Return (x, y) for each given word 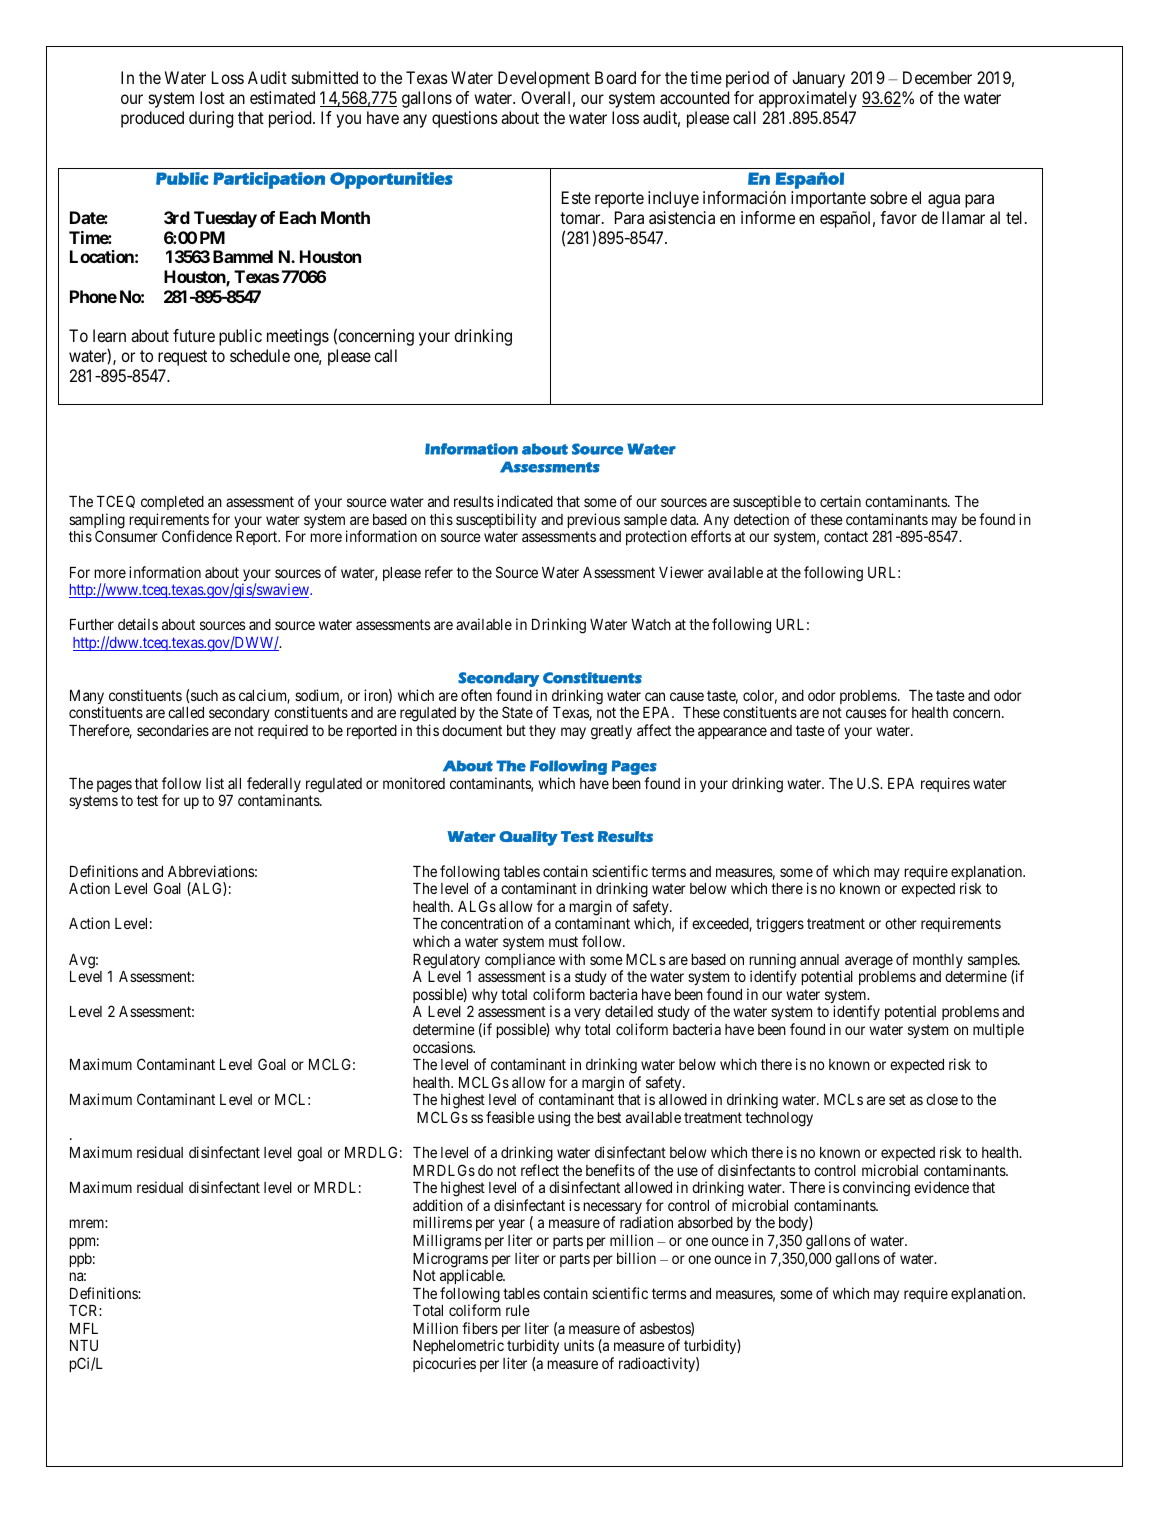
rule (518, 1310)
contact (846, 537)
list (215, 783)
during (211, 119)
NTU (84, 1345)
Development (544, 79)
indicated (525, 501)
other (901, 923)
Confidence (197, 536)
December (937, 77)
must (563, 941)
